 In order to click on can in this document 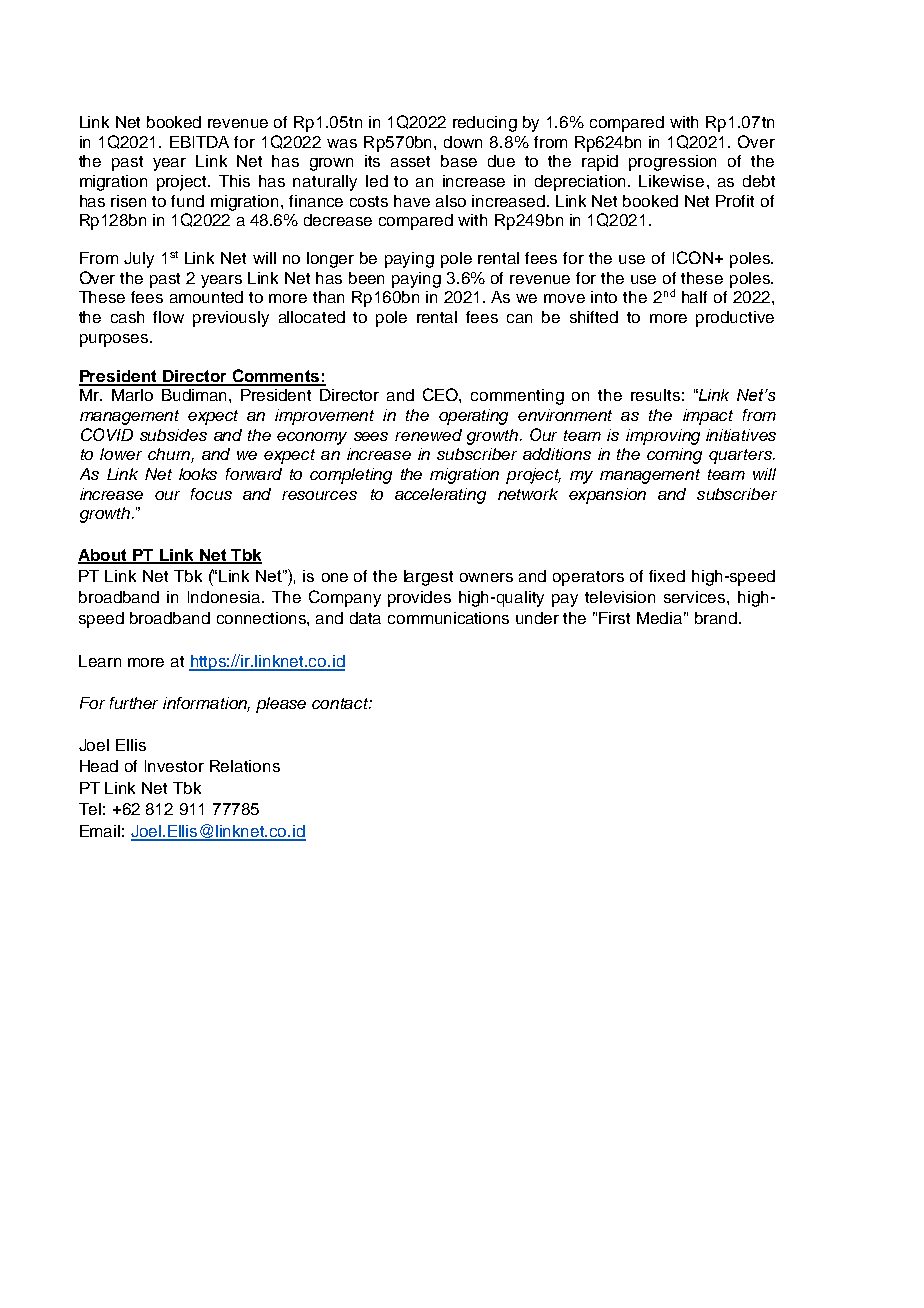, I will do `click(519, 318)`.
